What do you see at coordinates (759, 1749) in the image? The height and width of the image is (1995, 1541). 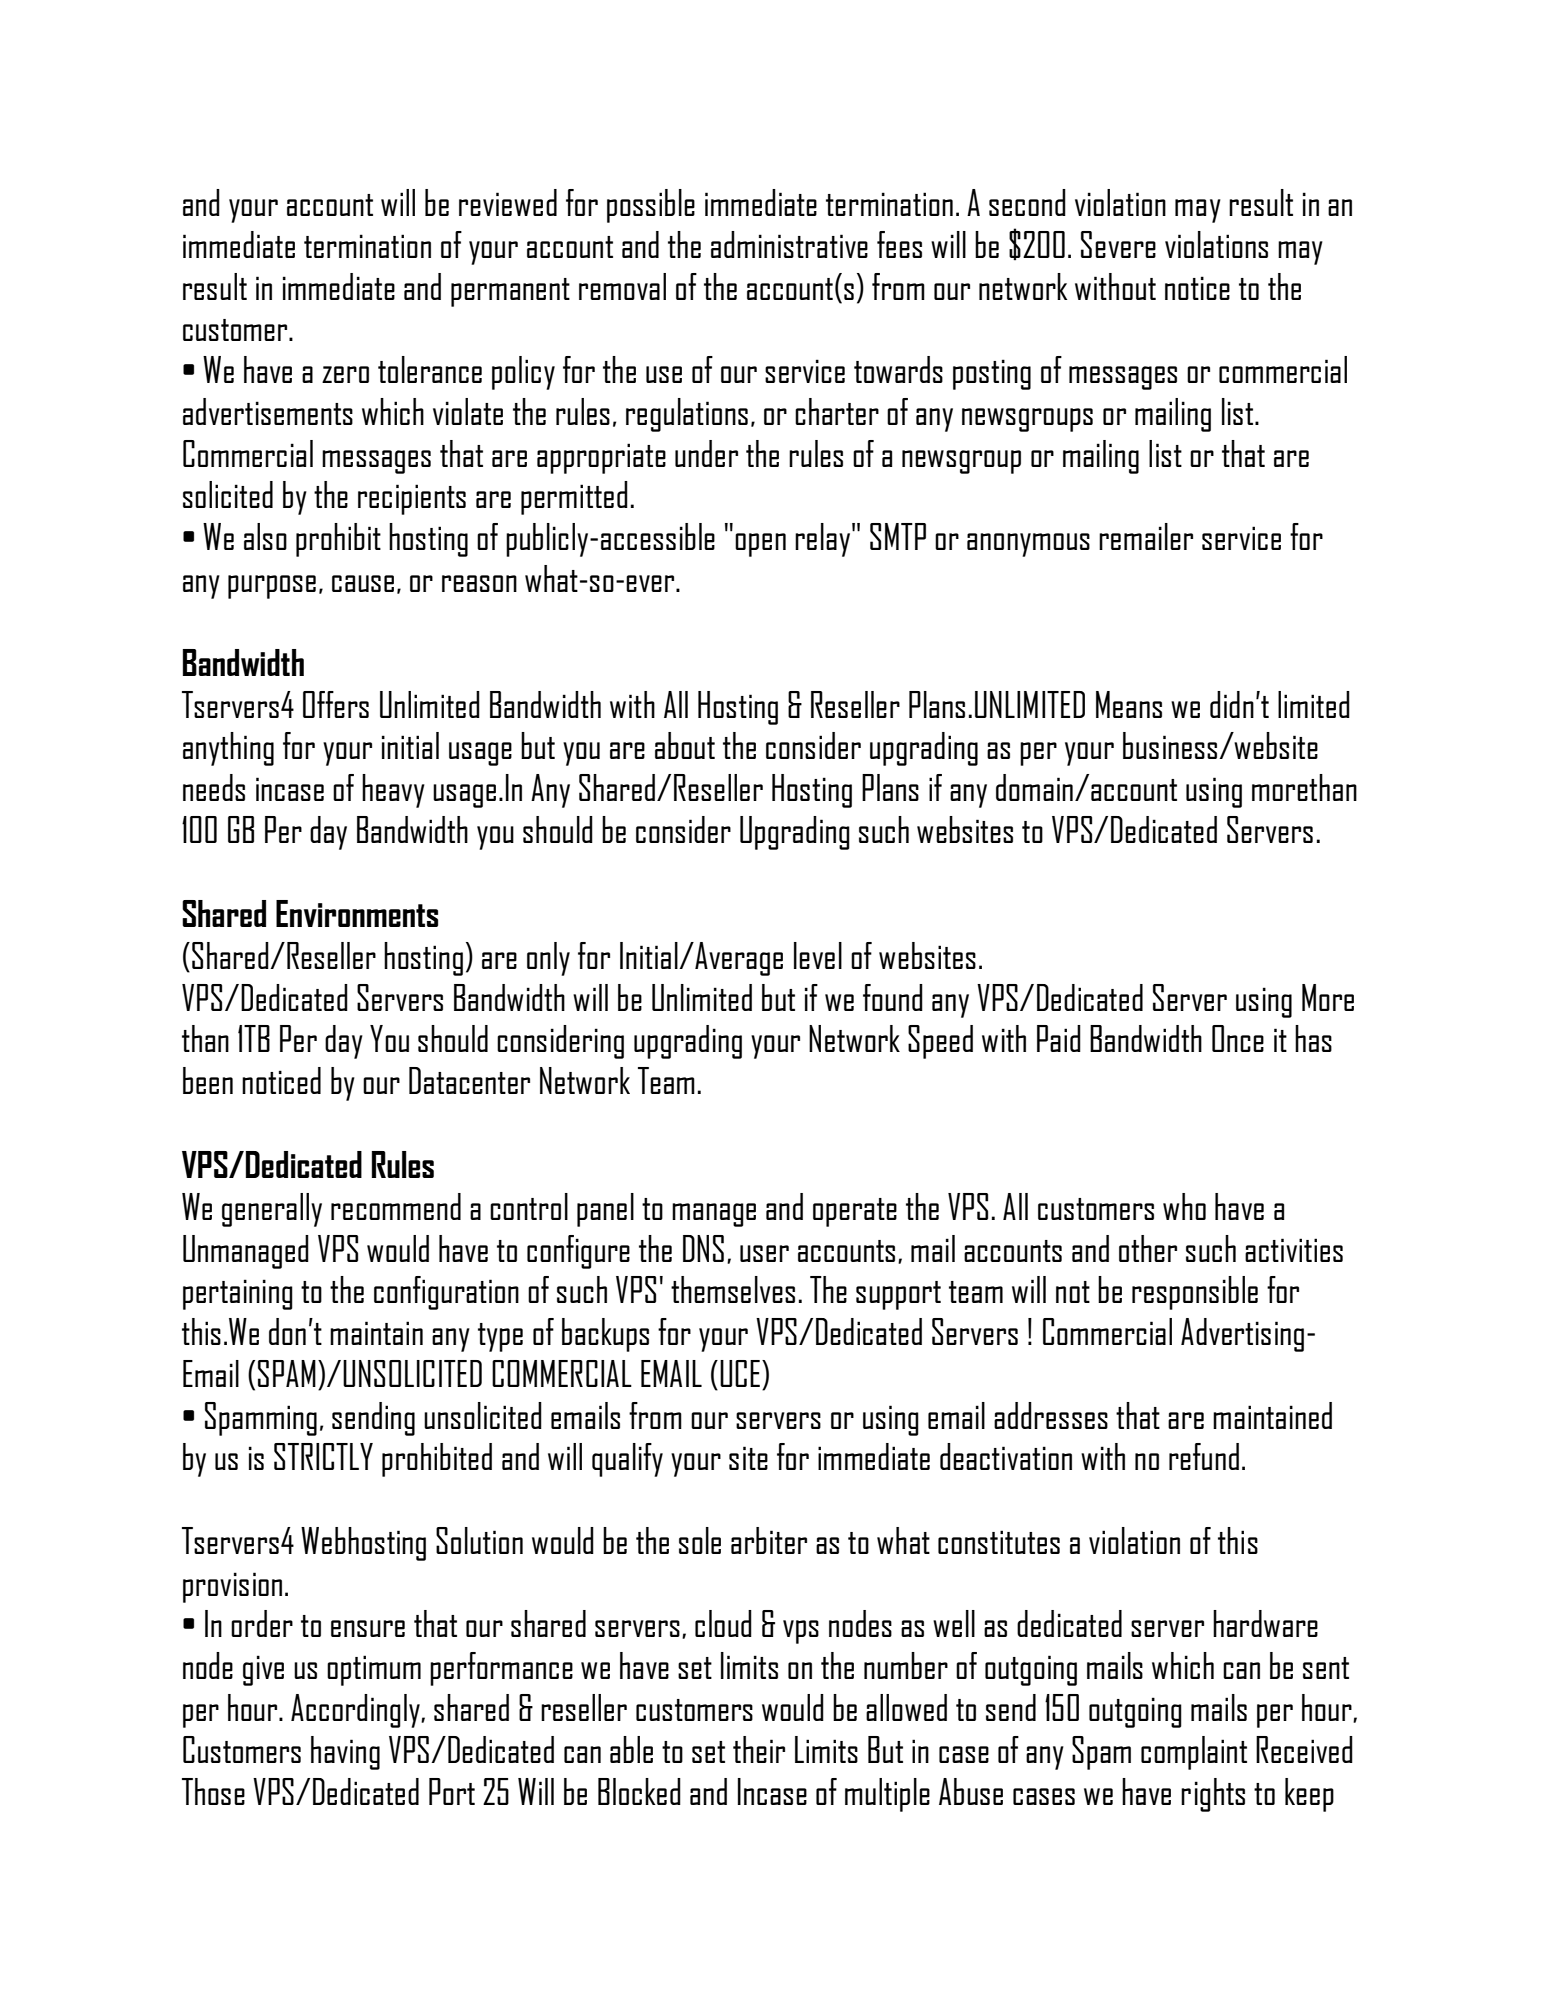 I see `their` at bounding box center [759, 1749].
